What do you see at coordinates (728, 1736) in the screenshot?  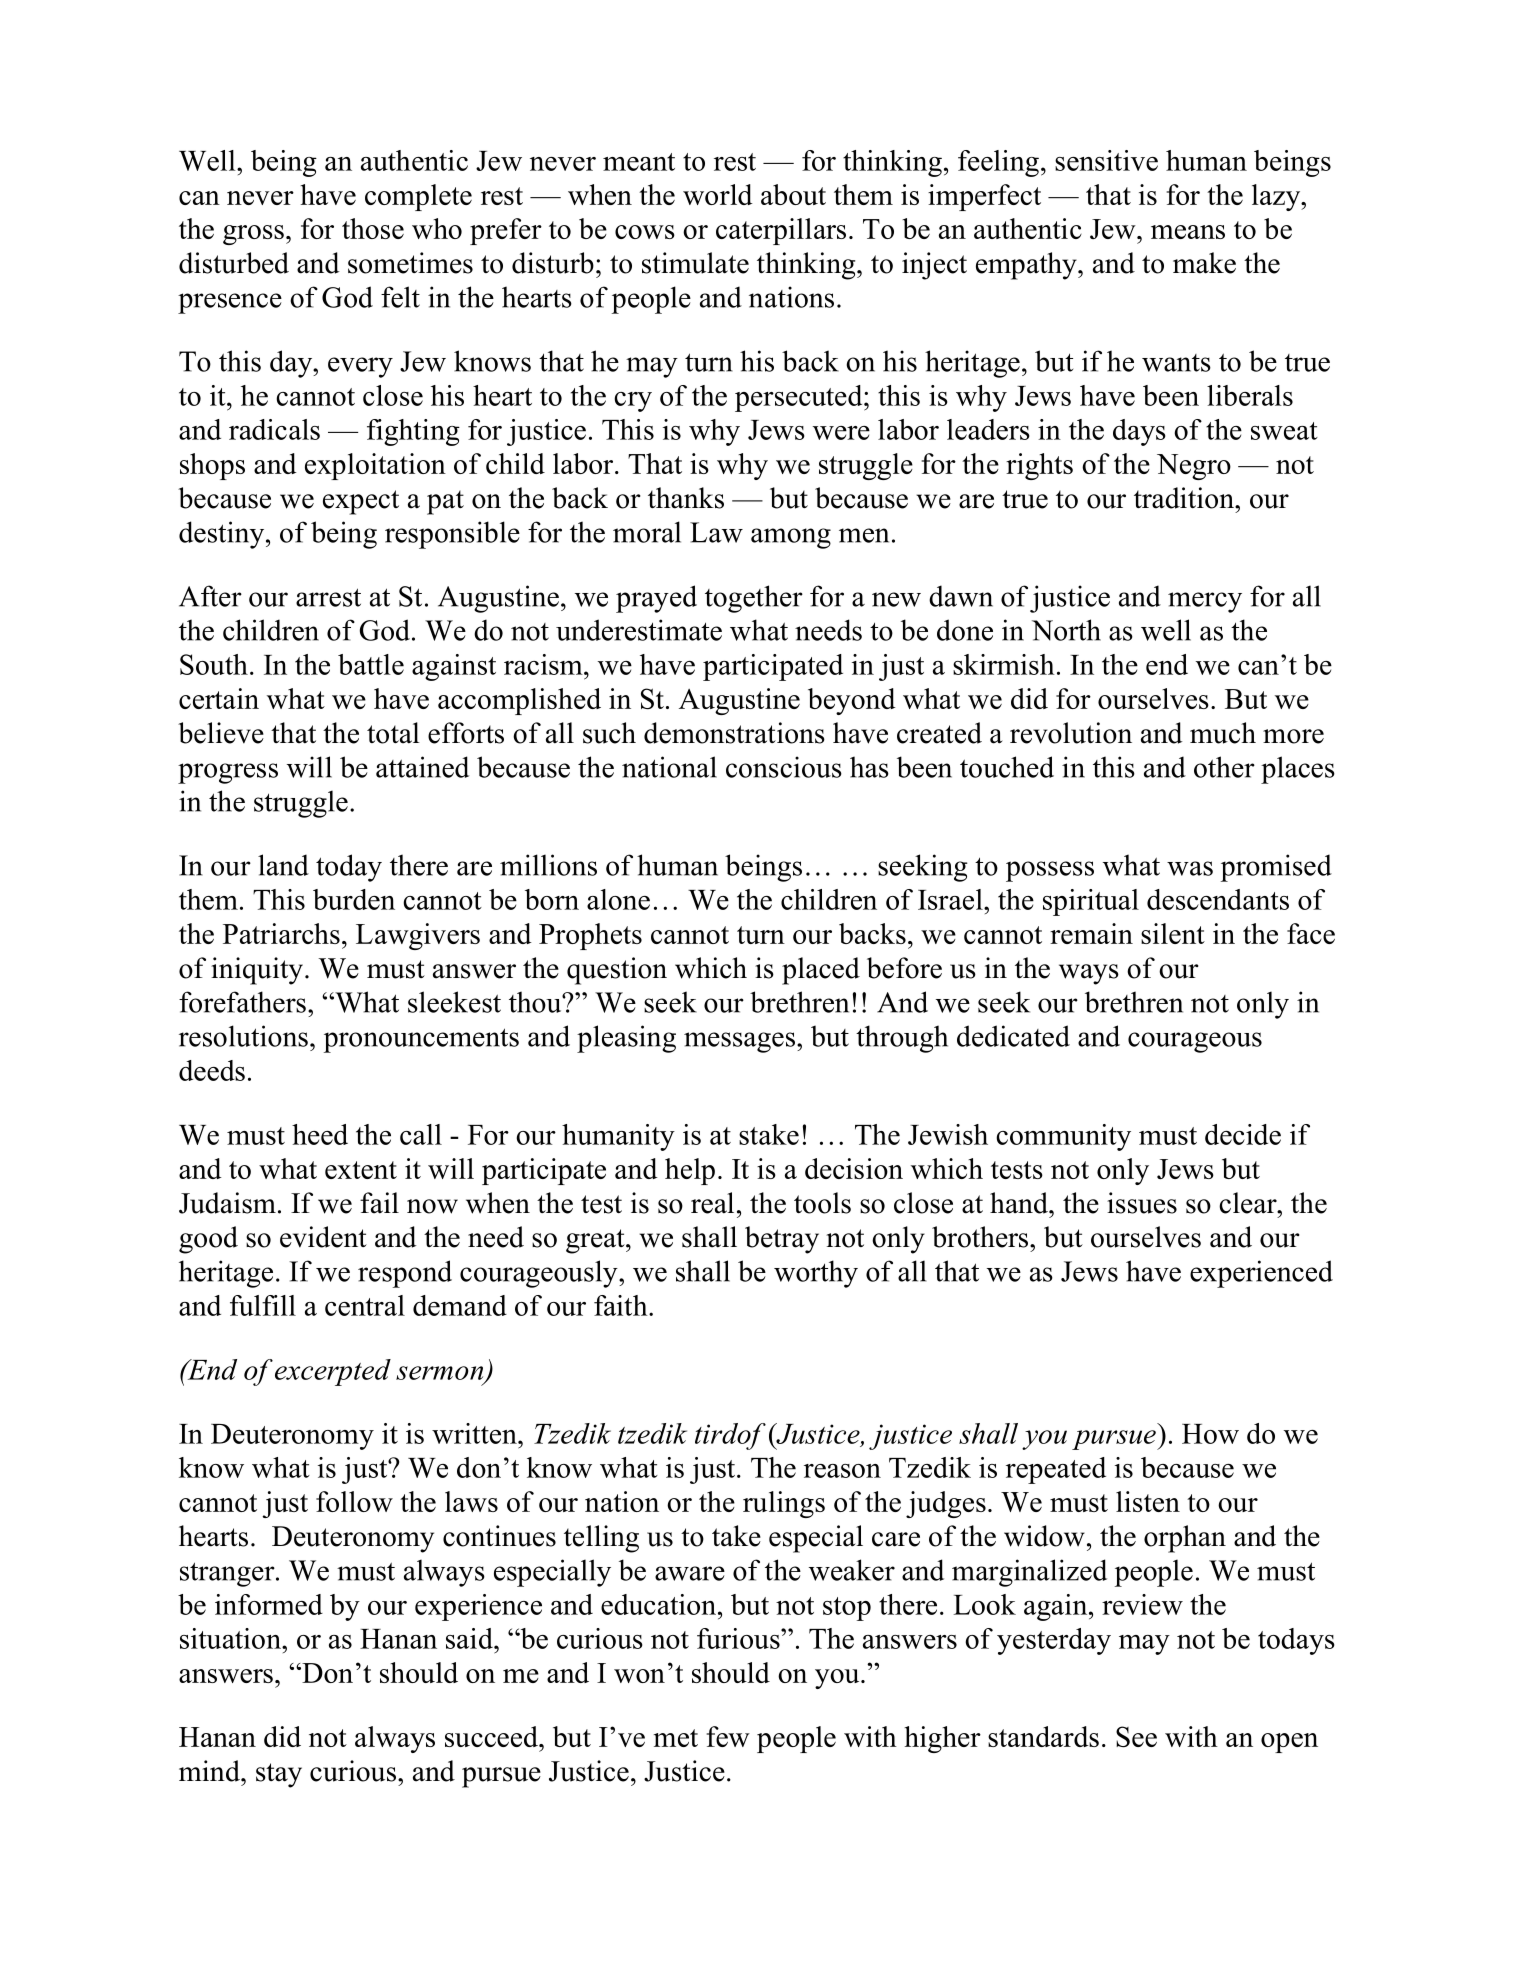 I see `few` at bounding box center [728, 1736].
